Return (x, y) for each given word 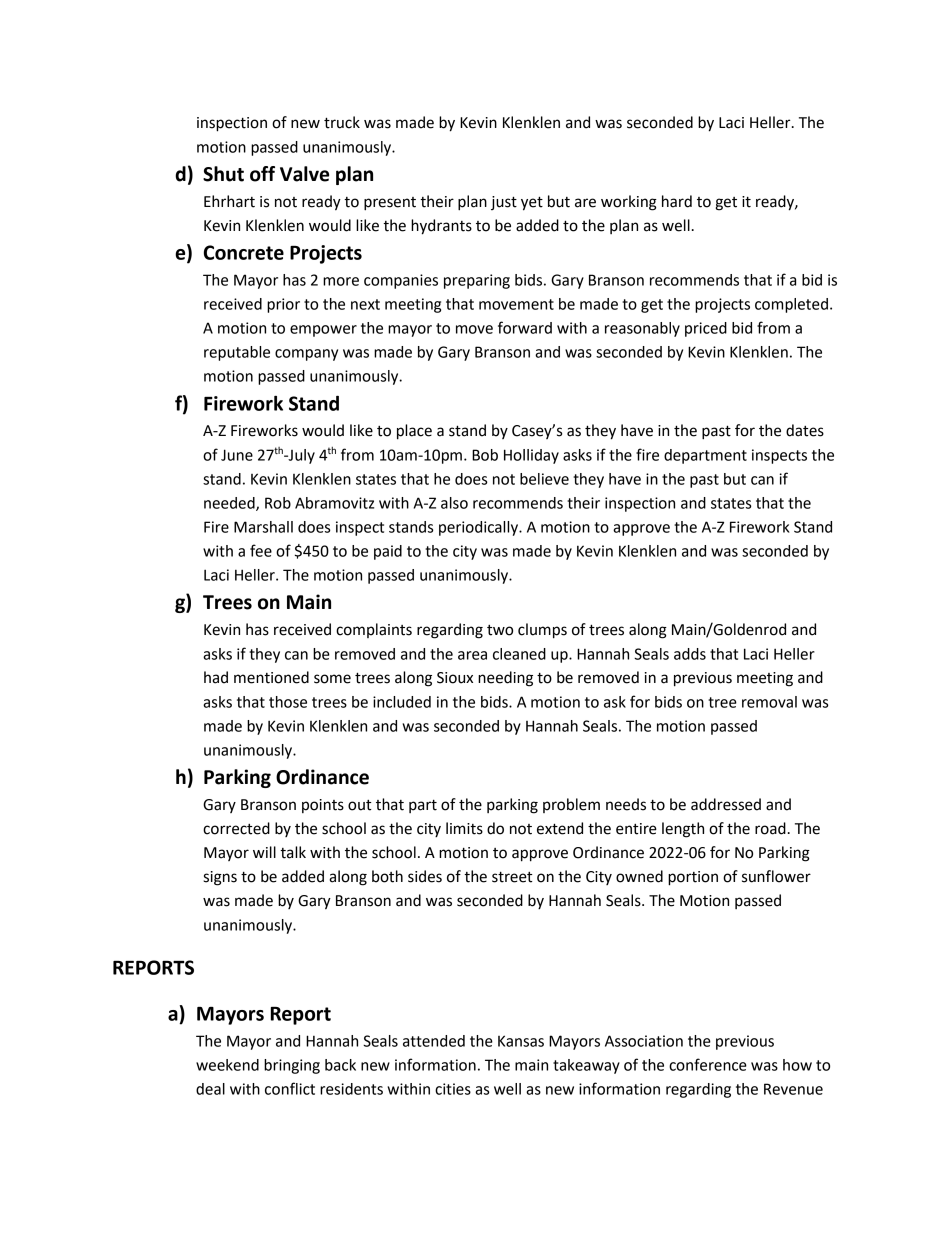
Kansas (521, 1041)
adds (690, 654)
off (262, 174)
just (504, 203)
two (500, 630)
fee (261, 550)
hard (677, 201)
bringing (292, 1066)
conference (708, 1064)
